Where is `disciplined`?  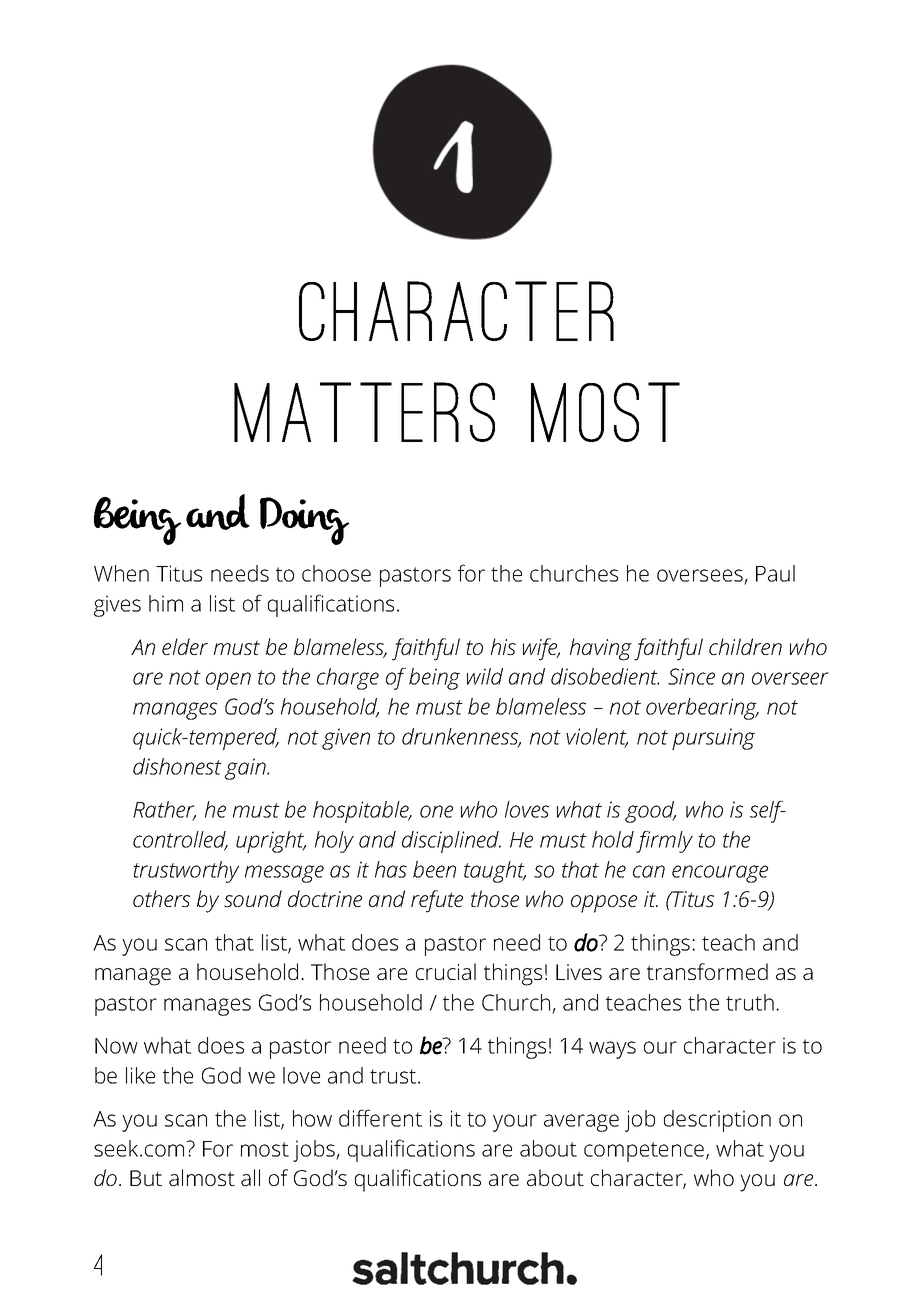 disciplined is located at coordinates (451, 842).
